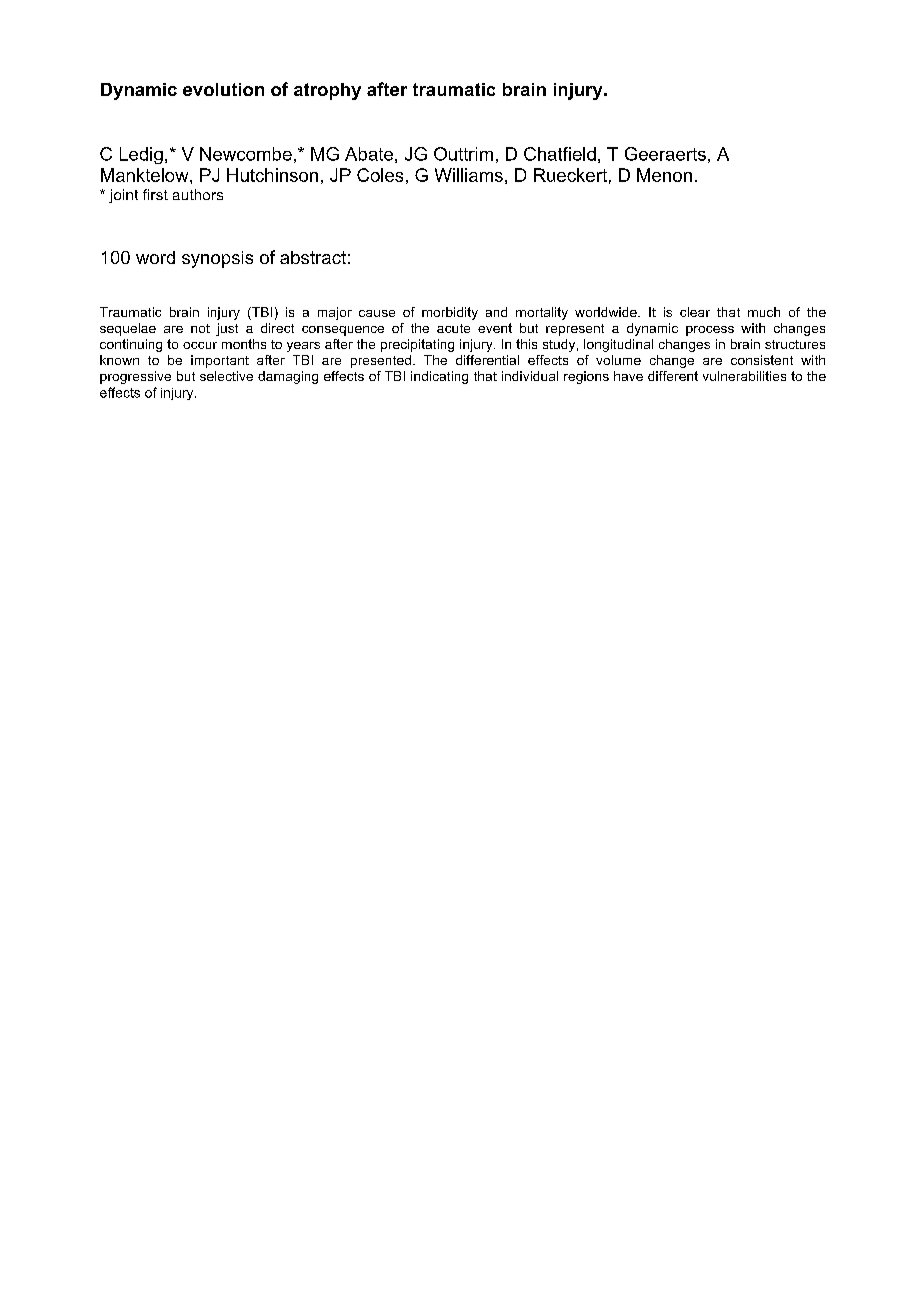  What do you see at coordinates (220, 361) in the screenshot?
I see `important` at bounding box center [220, 361].
